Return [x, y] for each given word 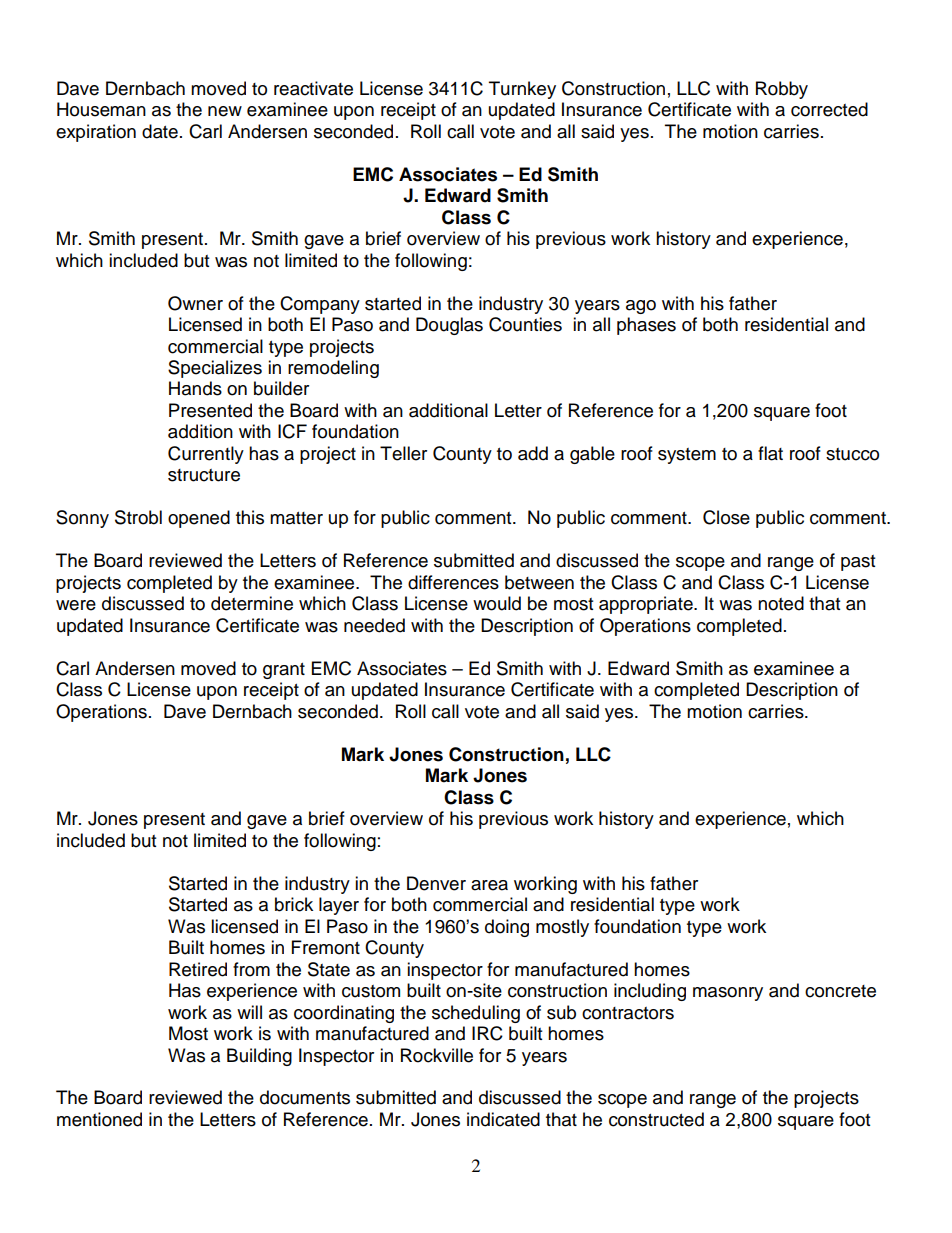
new [225, 111]
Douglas [449, 326]
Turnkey [522, 90]
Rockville [437, 1055]
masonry [728, 994]
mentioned [99, 1119]
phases [646, 326]
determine [252, 603]
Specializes [215, 369]
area [489, 885]
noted [781, 603]
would [497, 603]
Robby [782, 90]
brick [294, 904]
